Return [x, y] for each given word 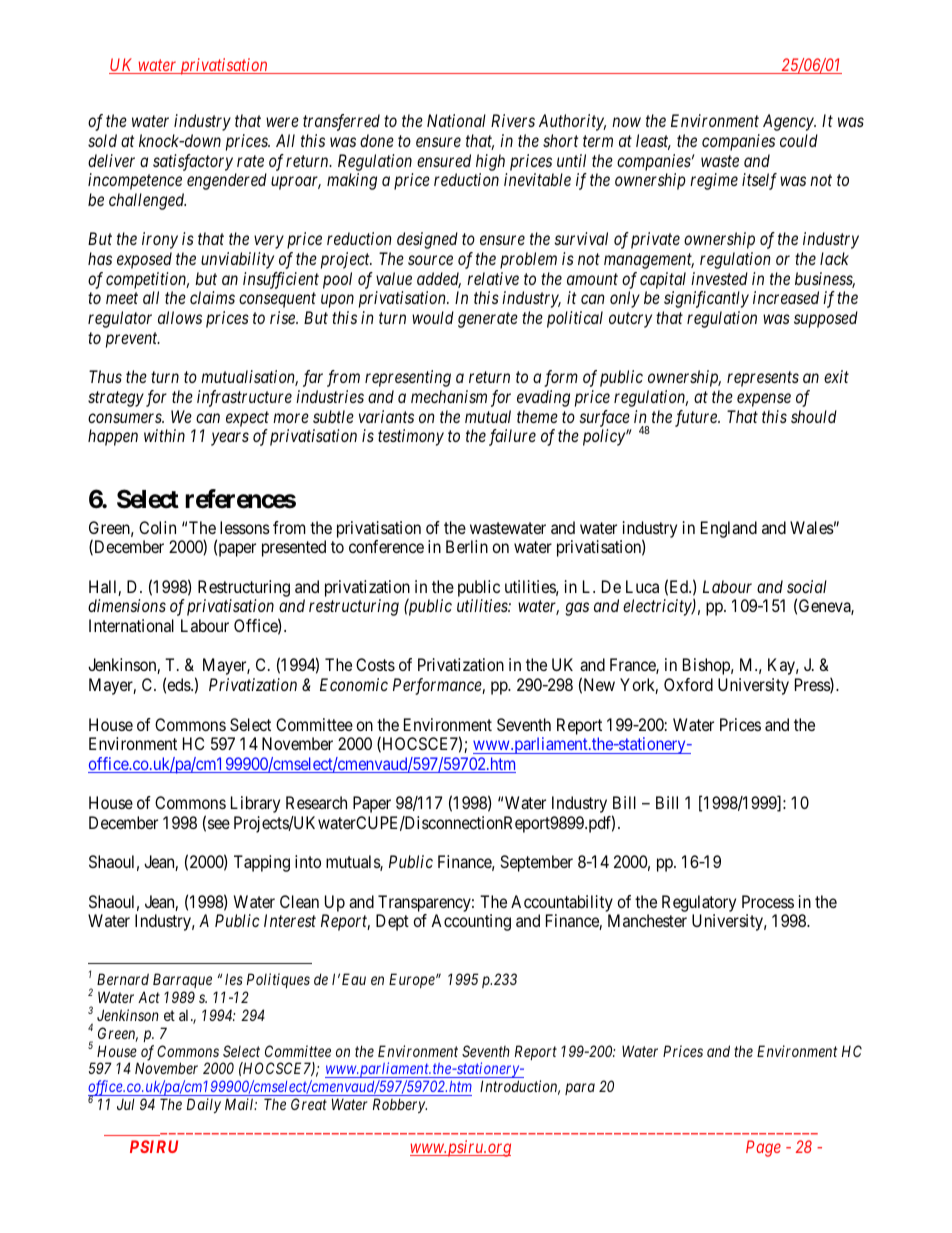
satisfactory [193, 162]
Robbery [400, 1105]
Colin [157, 527]
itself [759, 181]
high [490, 162]
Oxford [688, 684]
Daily [204, 1105]
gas [577, 609]
